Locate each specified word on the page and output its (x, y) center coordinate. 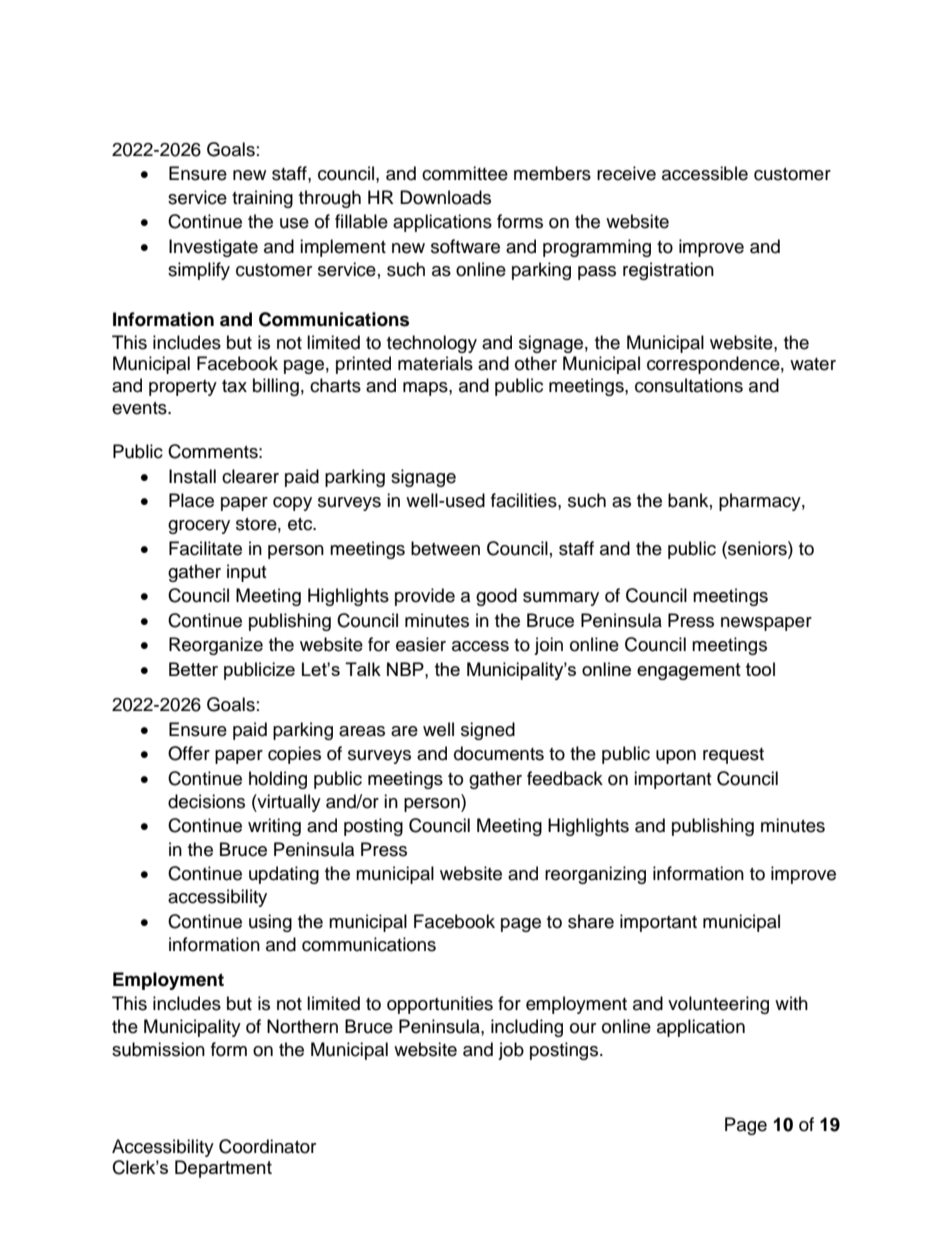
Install (192, 476)
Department (223, 1169)
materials (435, 363)
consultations (689, 385)
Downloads (445, 197)
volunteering (718, 1005)
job (511, 1051)
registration (668, 271)
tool (760, 669)
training (262, 199)
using (270, 923)
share (591, 921)
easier (421, 644)
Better (193, 669)
